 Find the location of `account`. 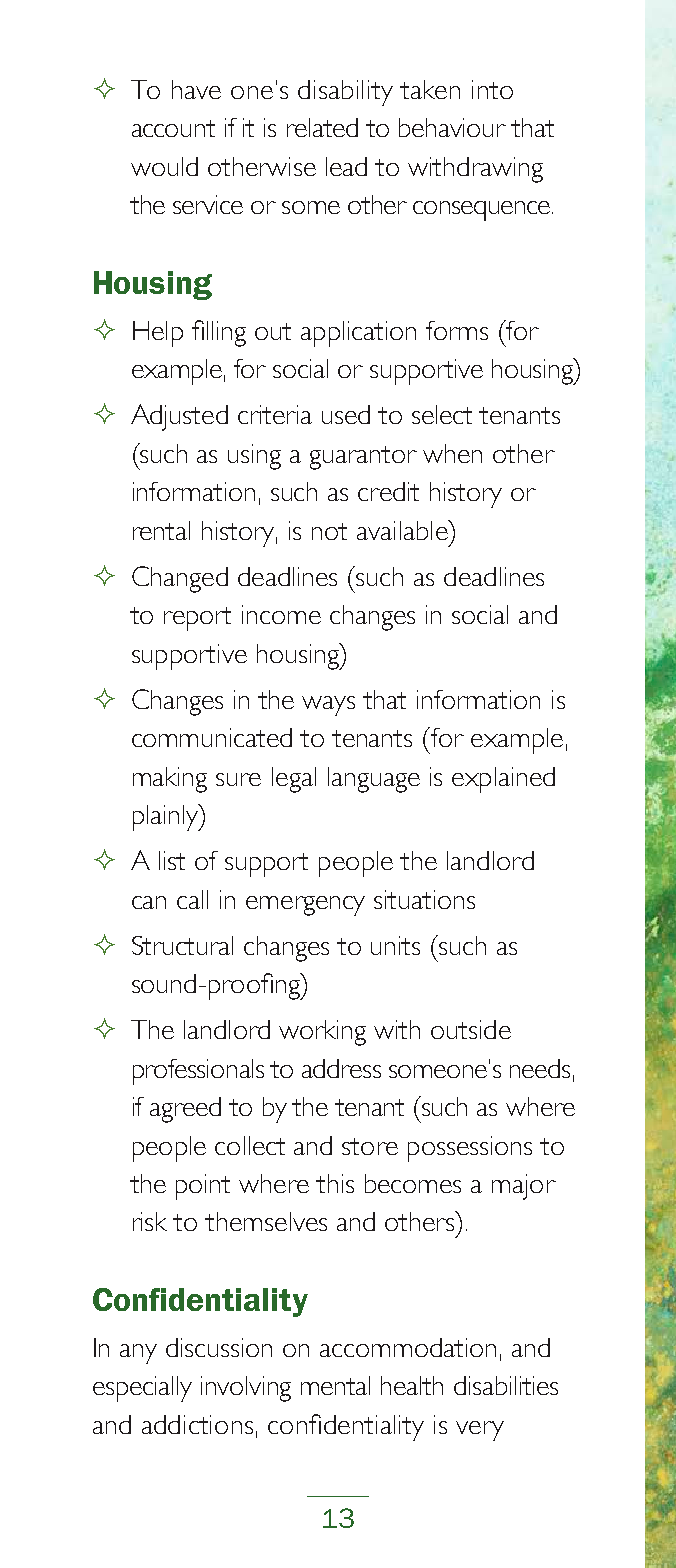

account is located at coordinates (173, 128).
